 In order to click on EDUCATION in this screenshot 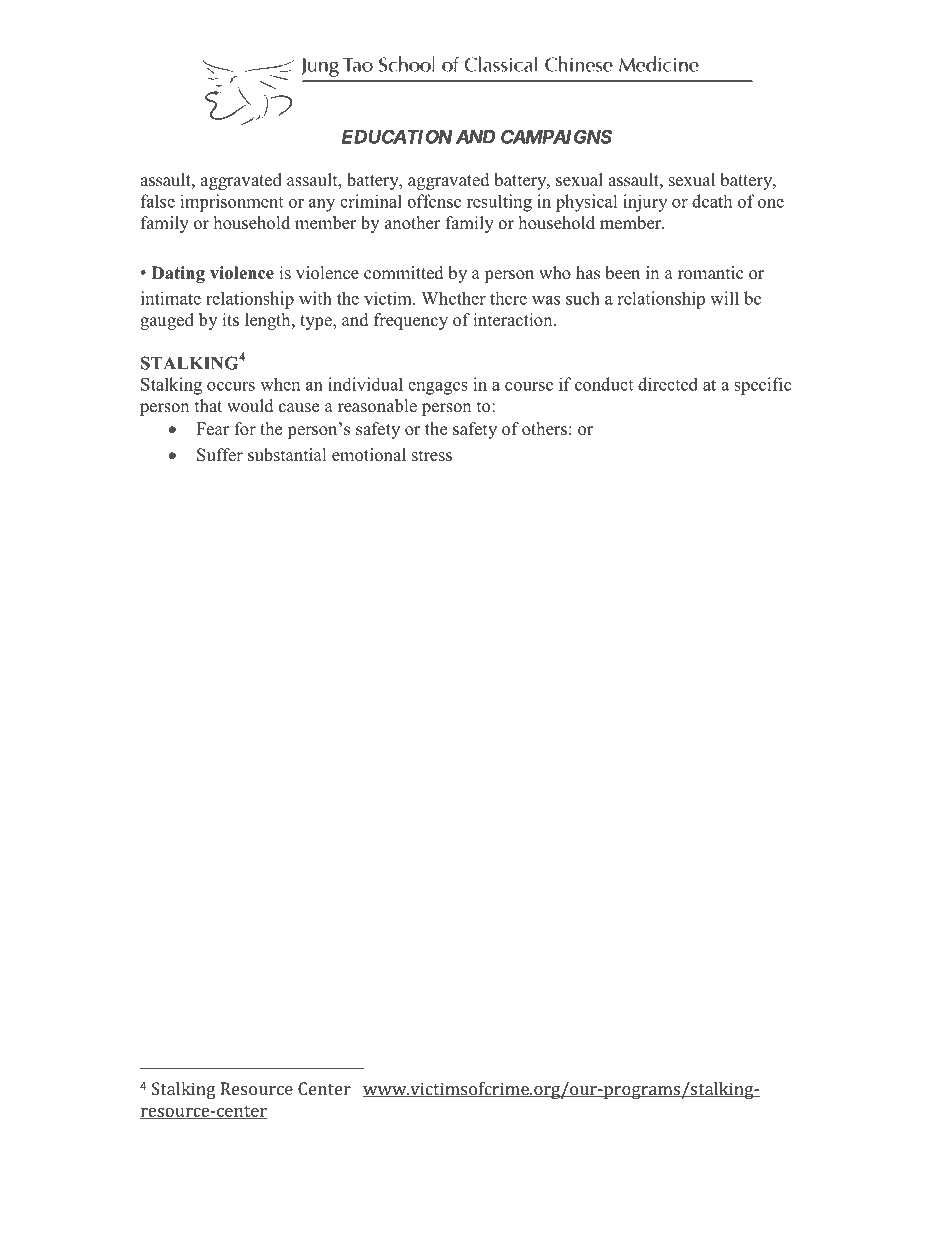, I will do `click(397, 136)`.
